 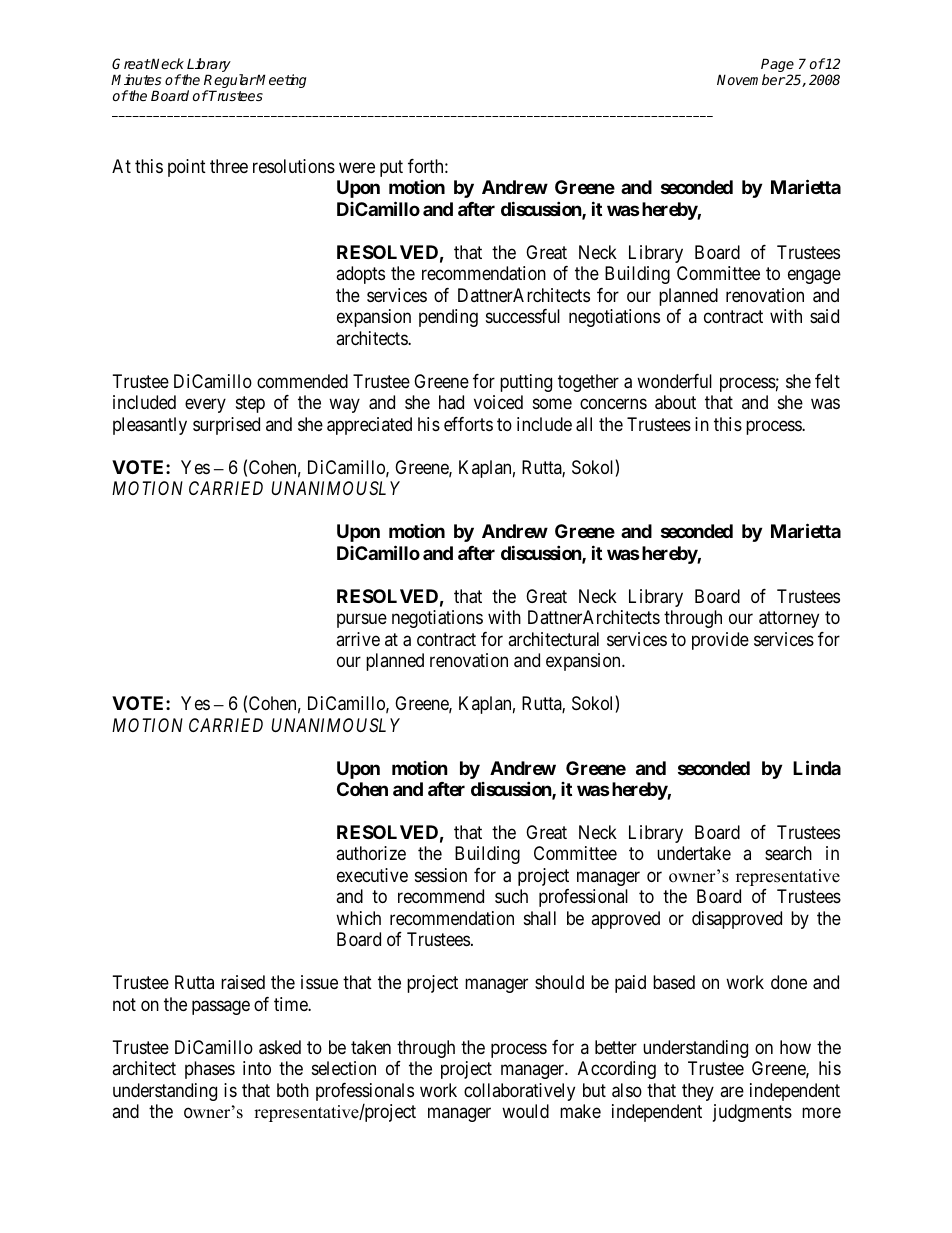 What do you see at coordinates (362, 621) in the image?
I see `pursue` at bounding box center [362, 621].
